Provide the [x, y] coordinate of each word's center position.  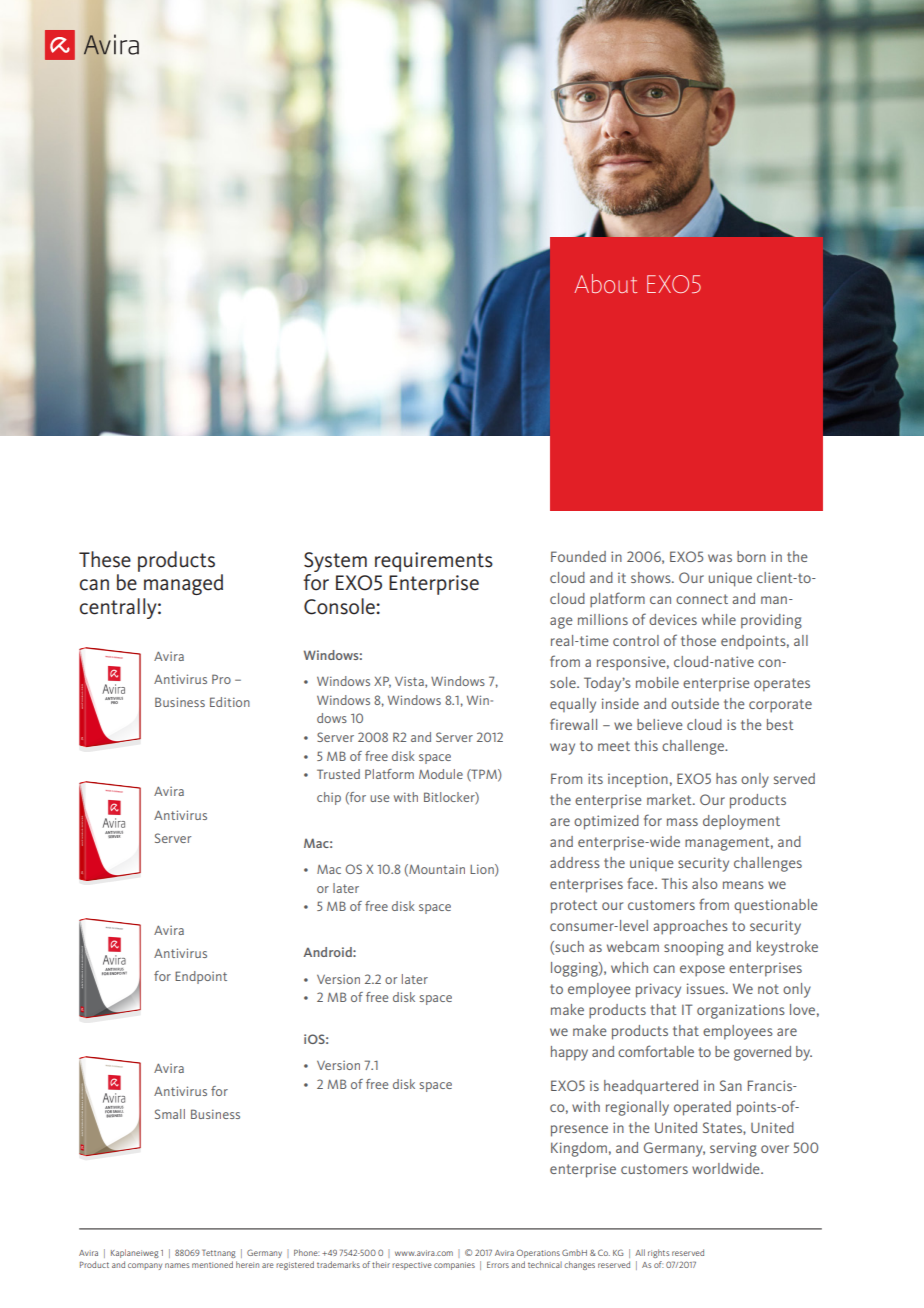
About [605, 283]
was [720, 558]
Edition [230, 702]
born [751, 556]
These [105, 559]
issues [707, 988]
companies [454, 1266]
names [177, 1265]
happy [569, 1053]
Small [170, 1114]
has [726, 778]
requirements [434, 562]
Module [441, 774]
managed [183, 584]
